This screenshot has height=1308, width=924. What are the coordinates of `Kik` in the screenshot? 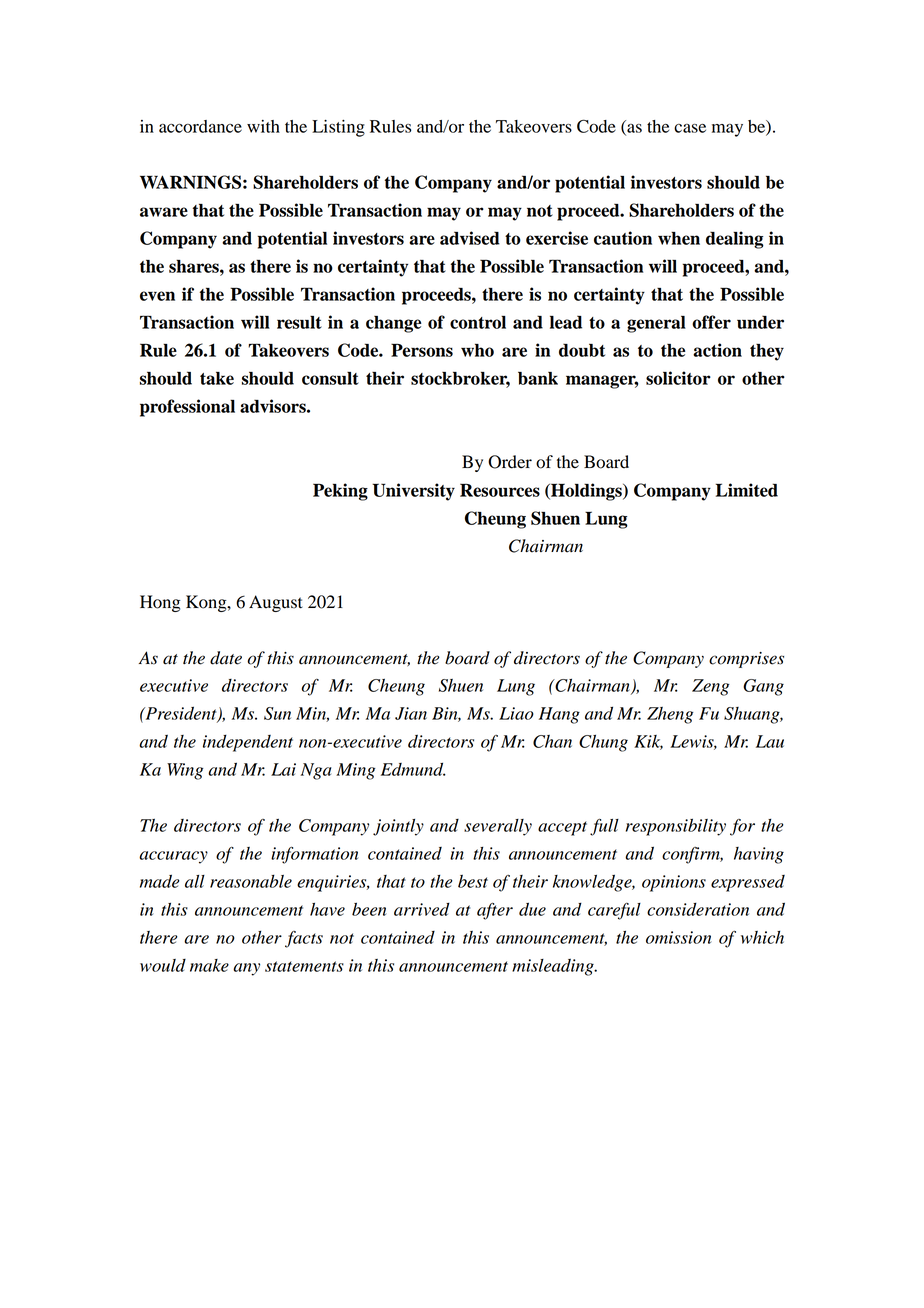 It's located at (648, 742).
